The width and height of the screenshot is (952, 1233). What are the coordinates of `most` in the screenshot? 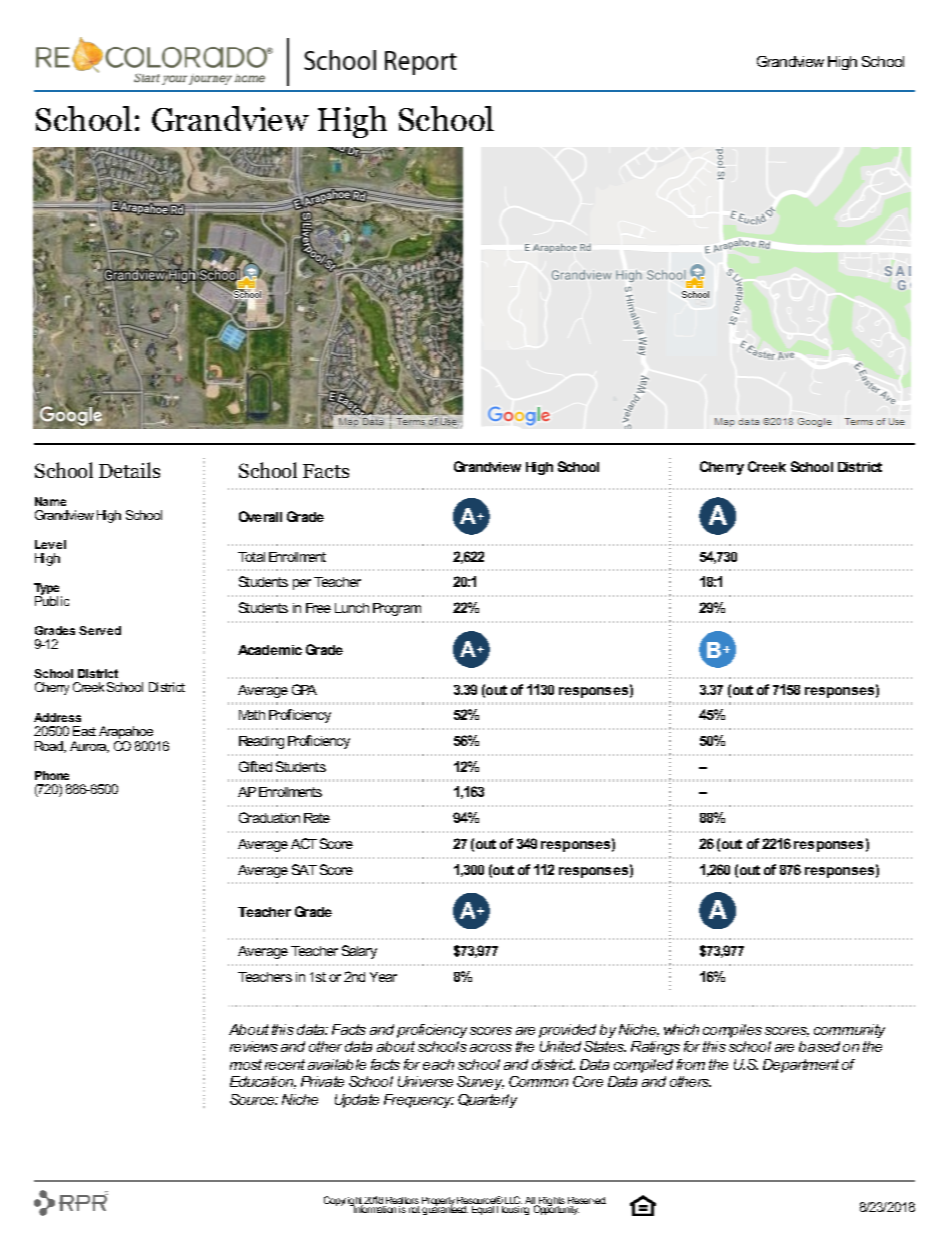 It's located at (246, 1064).
